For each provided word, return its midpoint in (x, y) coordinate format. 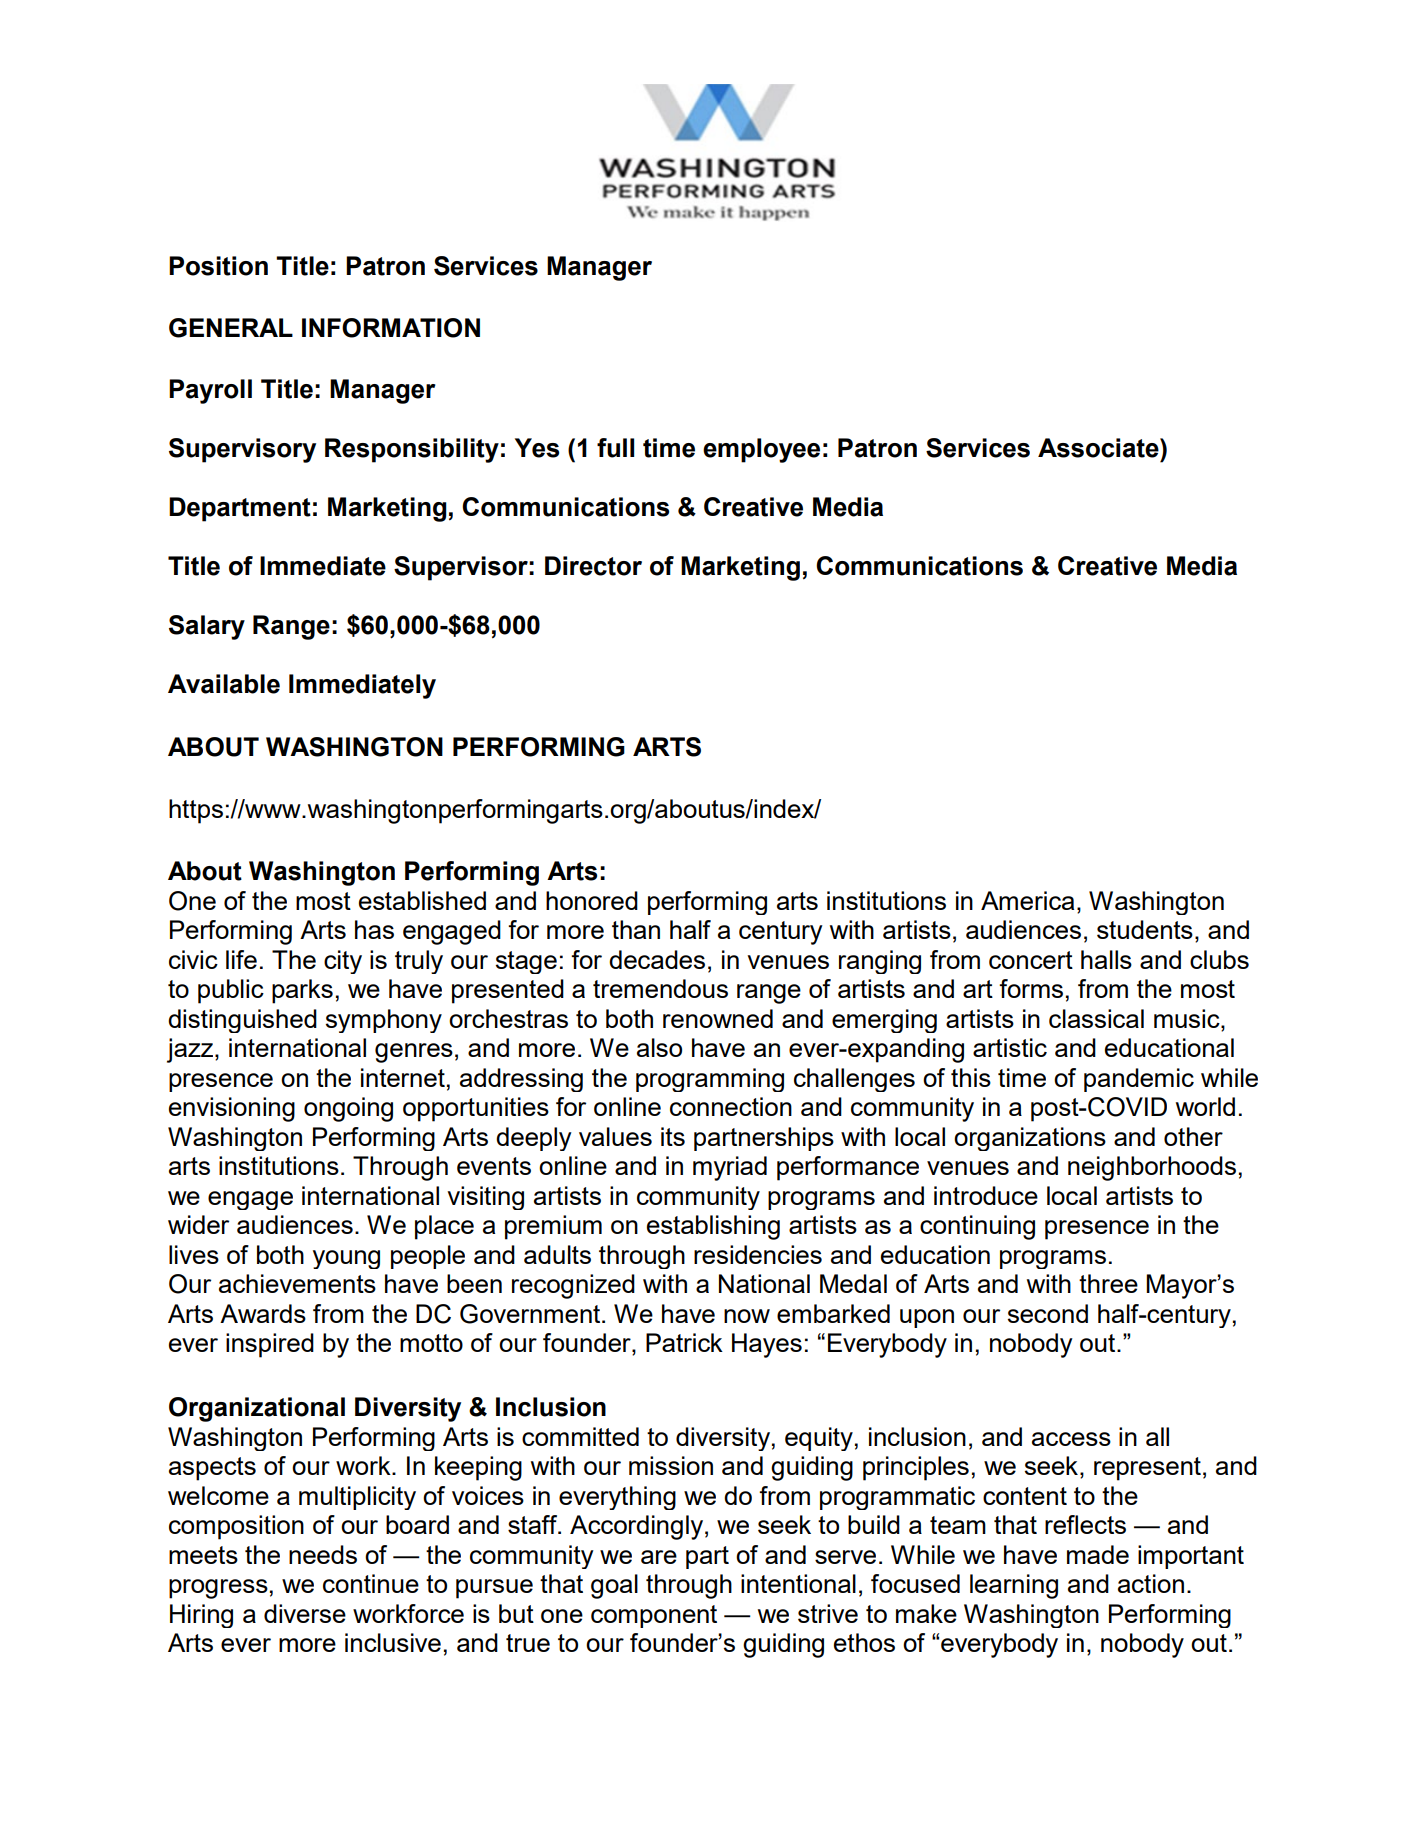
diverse (305, 1613)
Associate (1099, 448)
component (654, 1616)
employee (761, 450)
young (346, 1259)
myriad (730, 1168)
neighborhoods (1152, 1168)
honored (592, 900)
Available (224, 684)
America (1027, 900)
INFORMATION (391, 328)
